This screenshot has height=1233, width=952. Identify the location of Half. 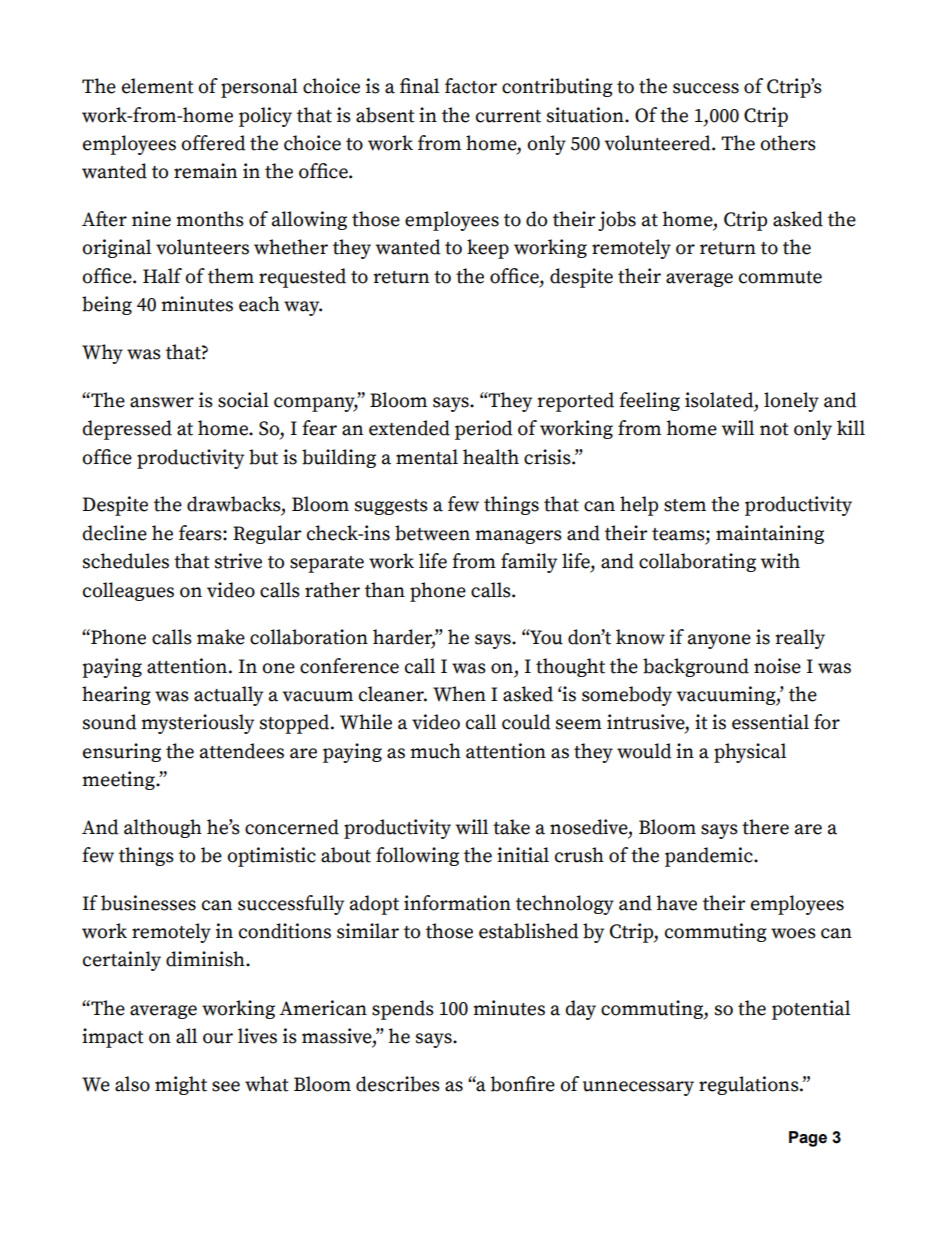
(162, 276).
